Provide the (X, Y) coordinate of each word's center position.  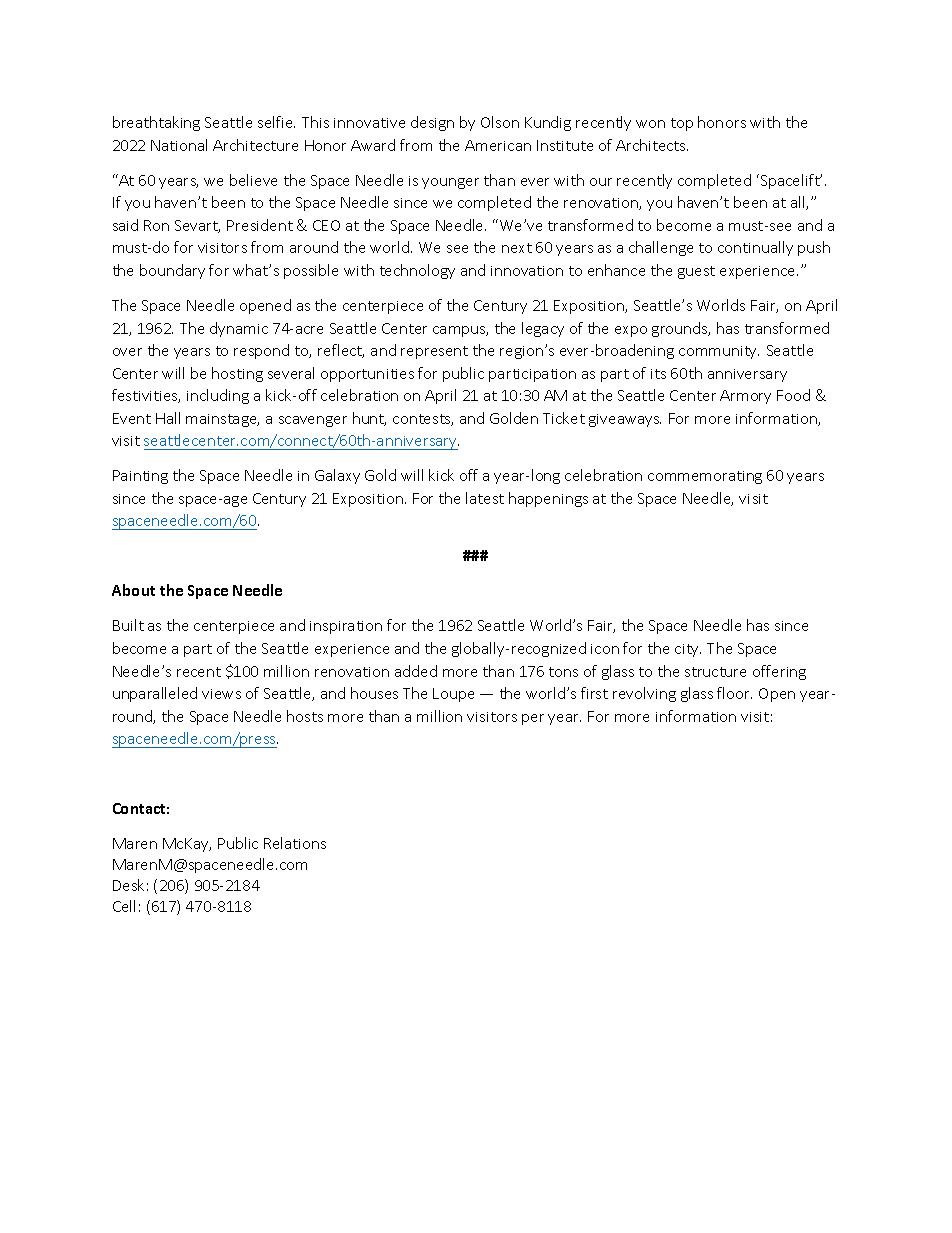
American (498, 145)
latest (485, 498)
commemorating (705, 477)
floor (734, 693)
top (682, 124)
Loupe (453, 695)
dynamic (239, 329)
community (719, 352)
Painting (140, 477)
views (221, 694)
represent (434, 352)
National (179, 145)
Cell (124, 906)
